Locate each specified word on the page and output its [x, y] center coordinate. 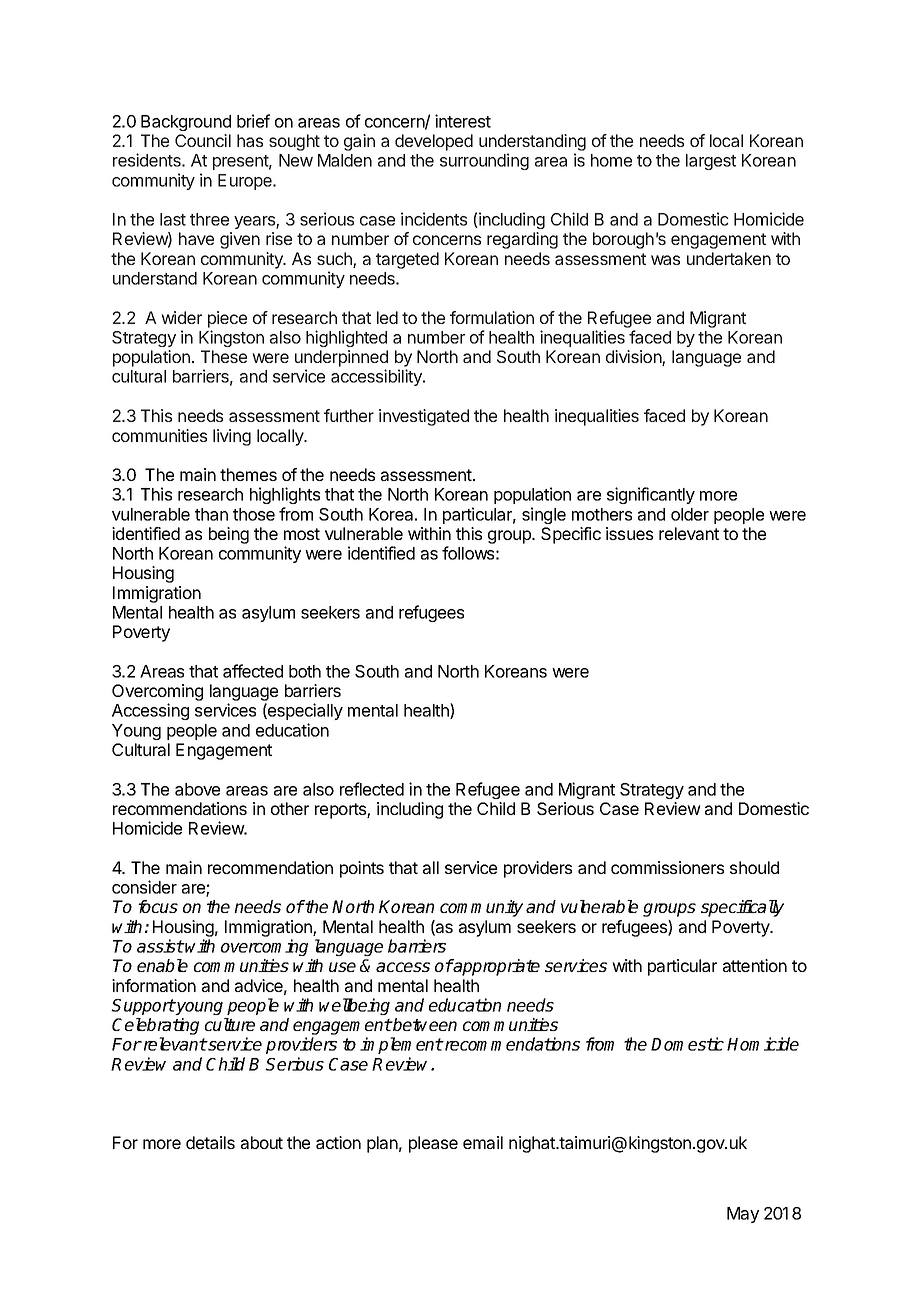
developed [434, 142]
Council [203, 140]
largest [711, 162]
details [210, 1142]
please [433, 1144]
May [743, 1215]
